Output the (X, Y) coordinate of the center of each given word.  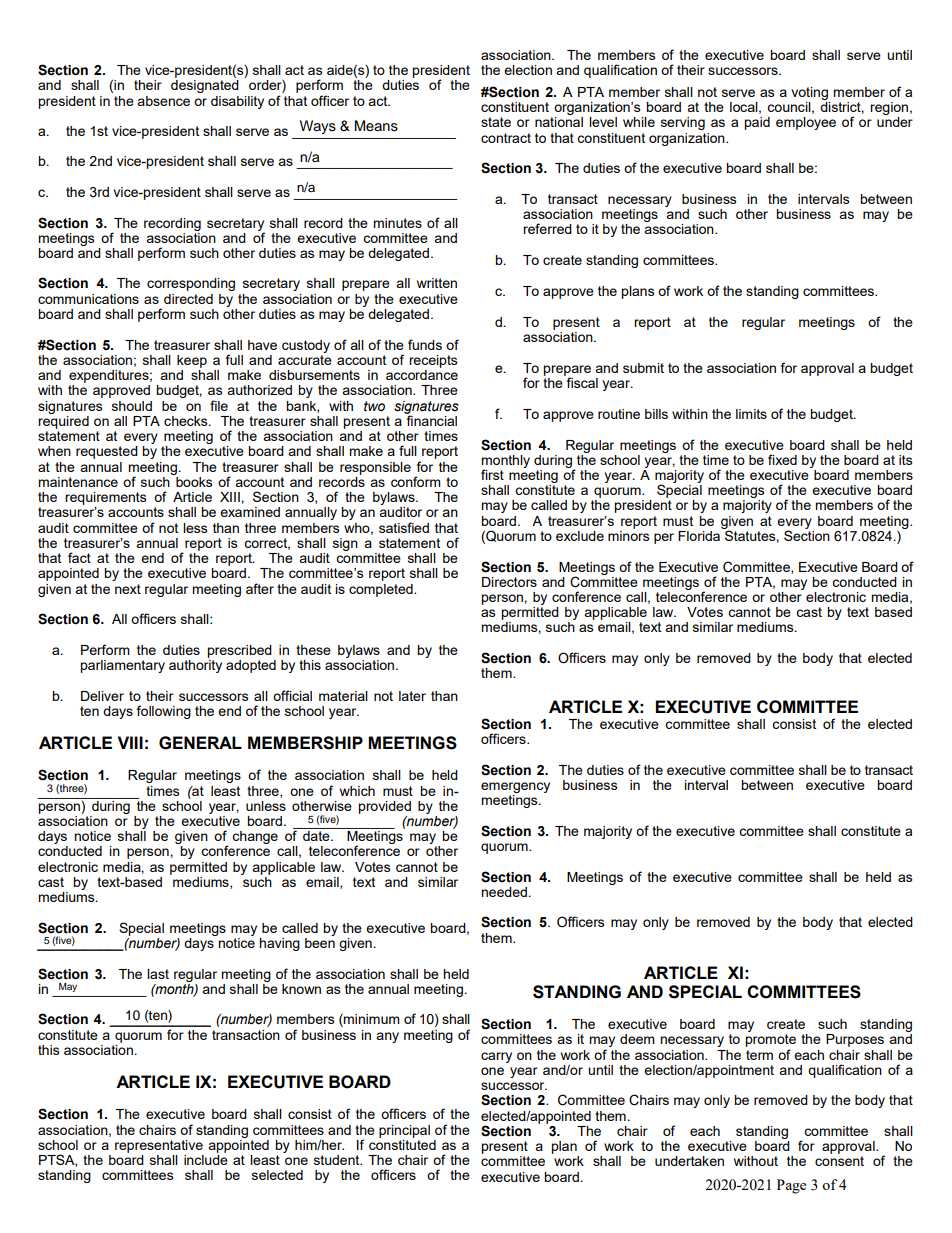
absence (163, 101)
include (206, 1158)
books (193, 480)
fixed (782, 459)
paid (757, 123)
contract (506, 138)
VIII (130, 742)
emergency (515, 789)
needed (504, 892)
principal (404, 1131)
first (492, 474)
